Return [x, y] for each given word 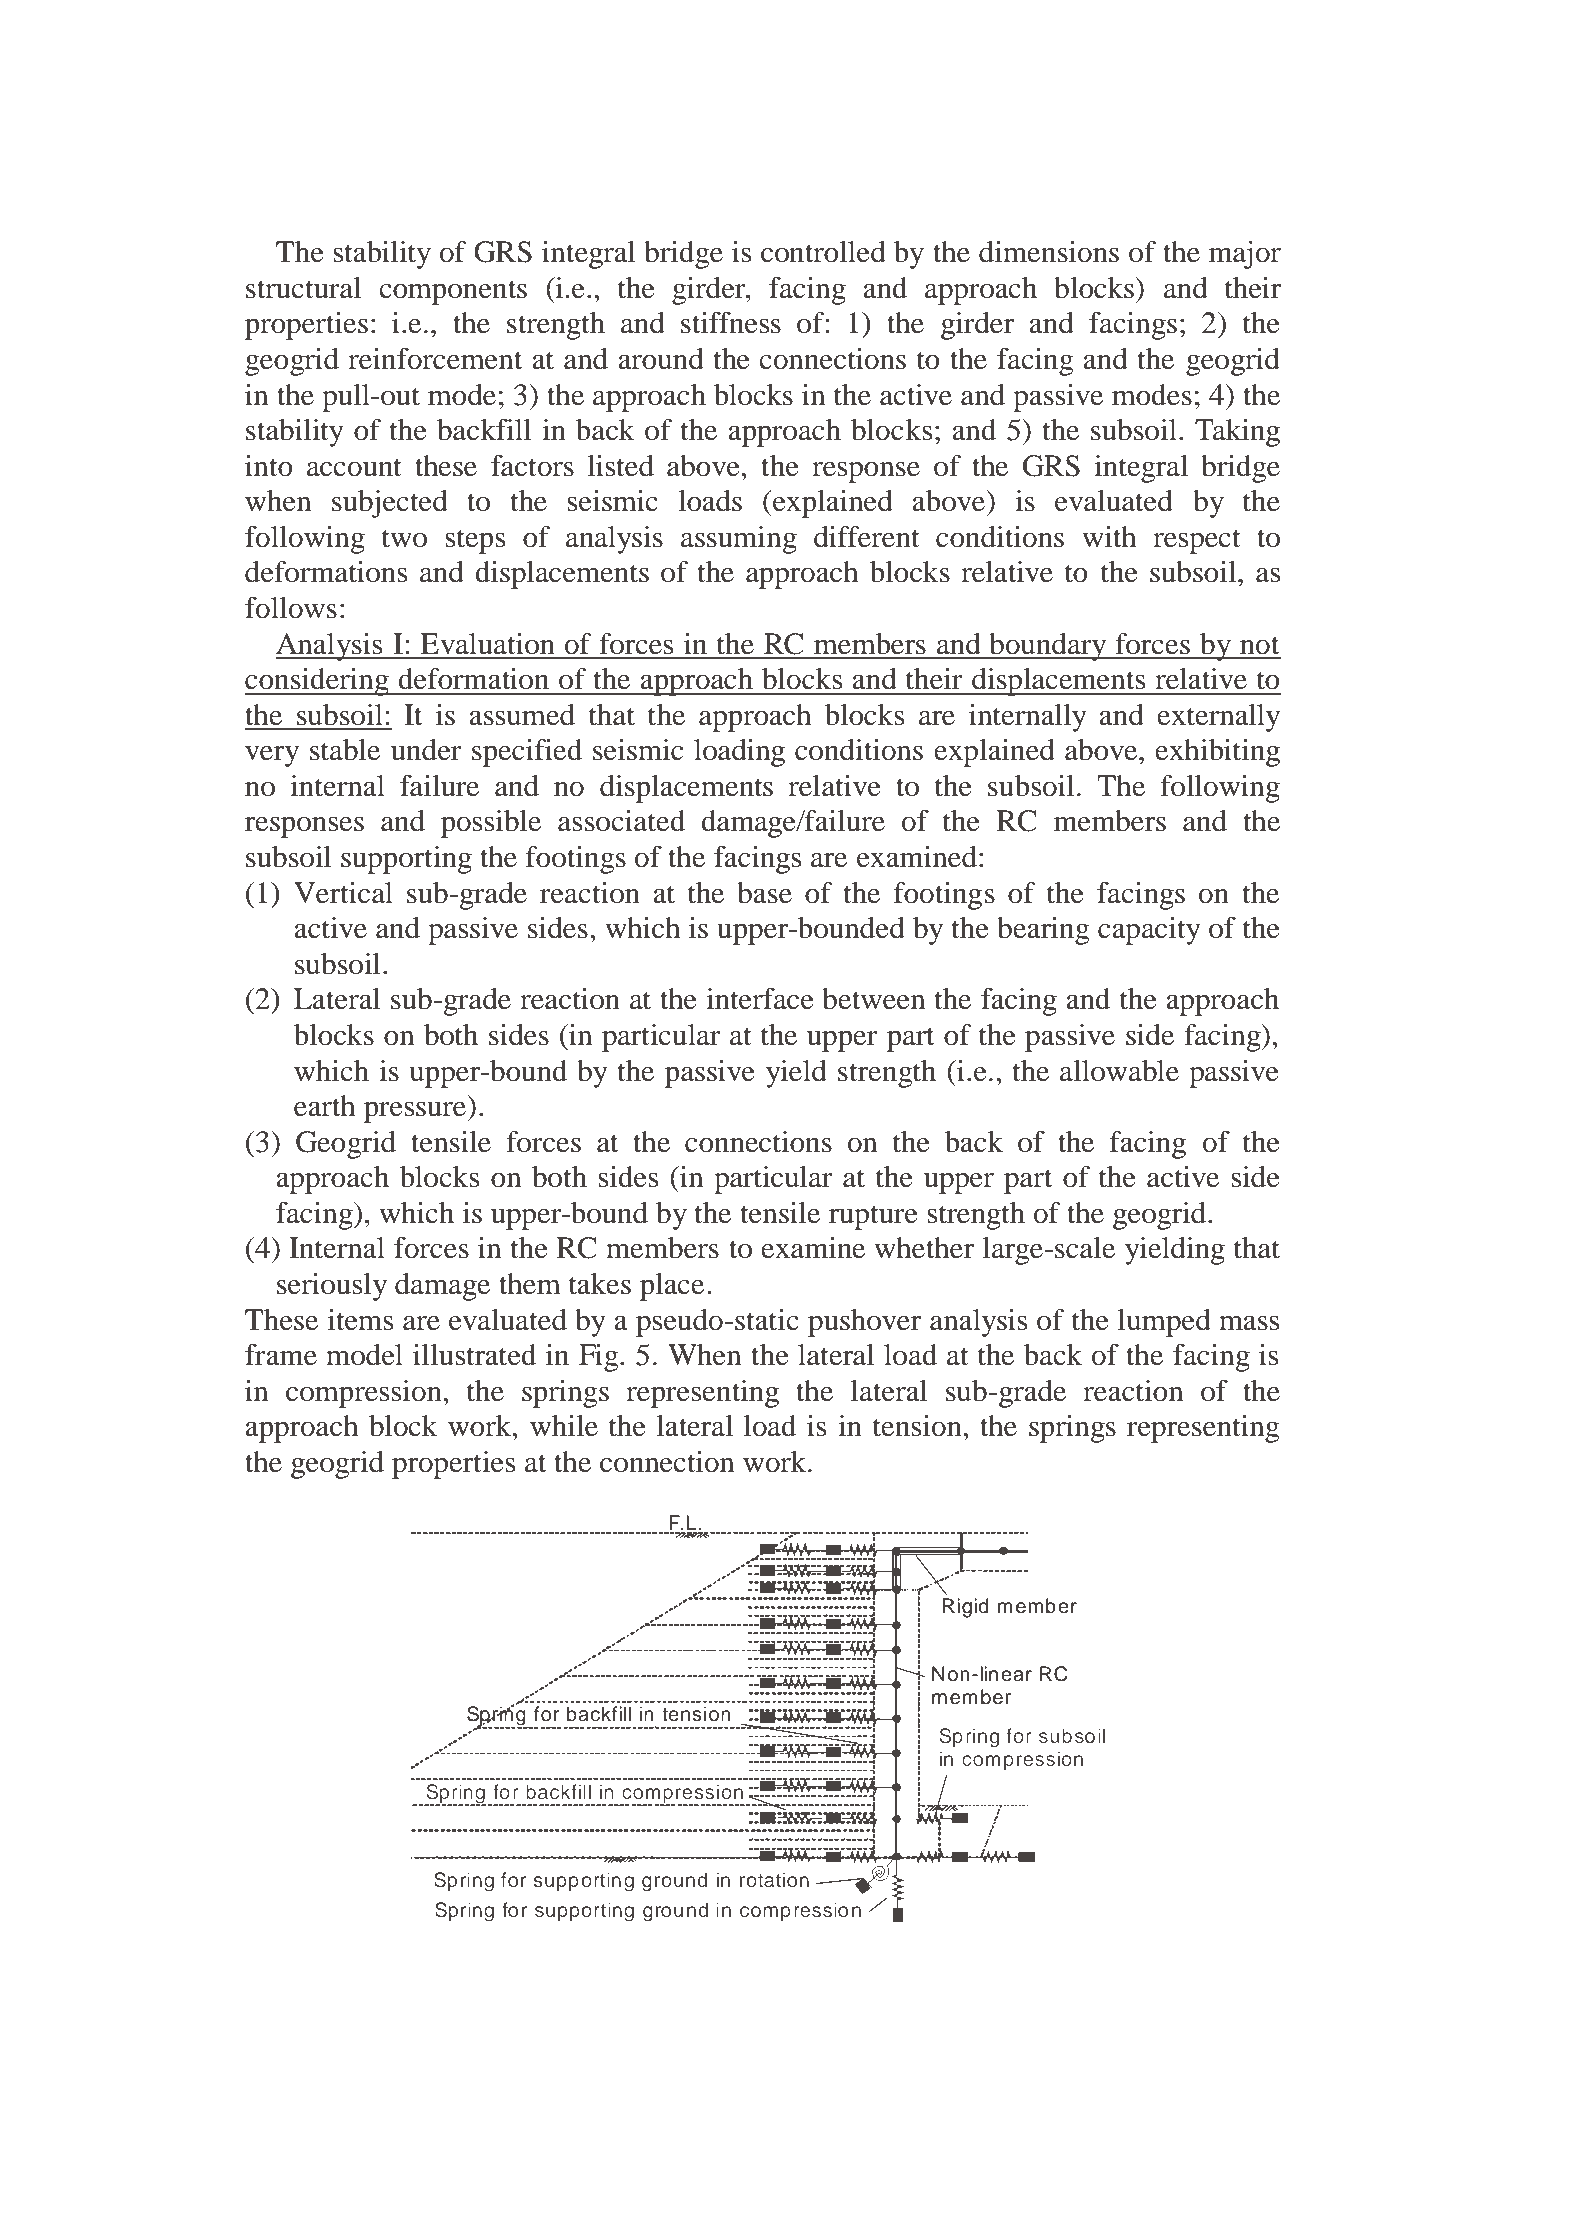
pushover [864, 1323]
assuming [739, 540]
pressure [415, 1112]
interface [760, 999]
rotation [774, 1879]
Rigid [965, 1608]
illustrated [474, 1355]
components [453, 292]
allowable [1119, 1071]
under [426, 750]
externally [1218, 718]
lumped [1164, 1323]
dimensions [1049, 252]
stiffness [731, 323]
